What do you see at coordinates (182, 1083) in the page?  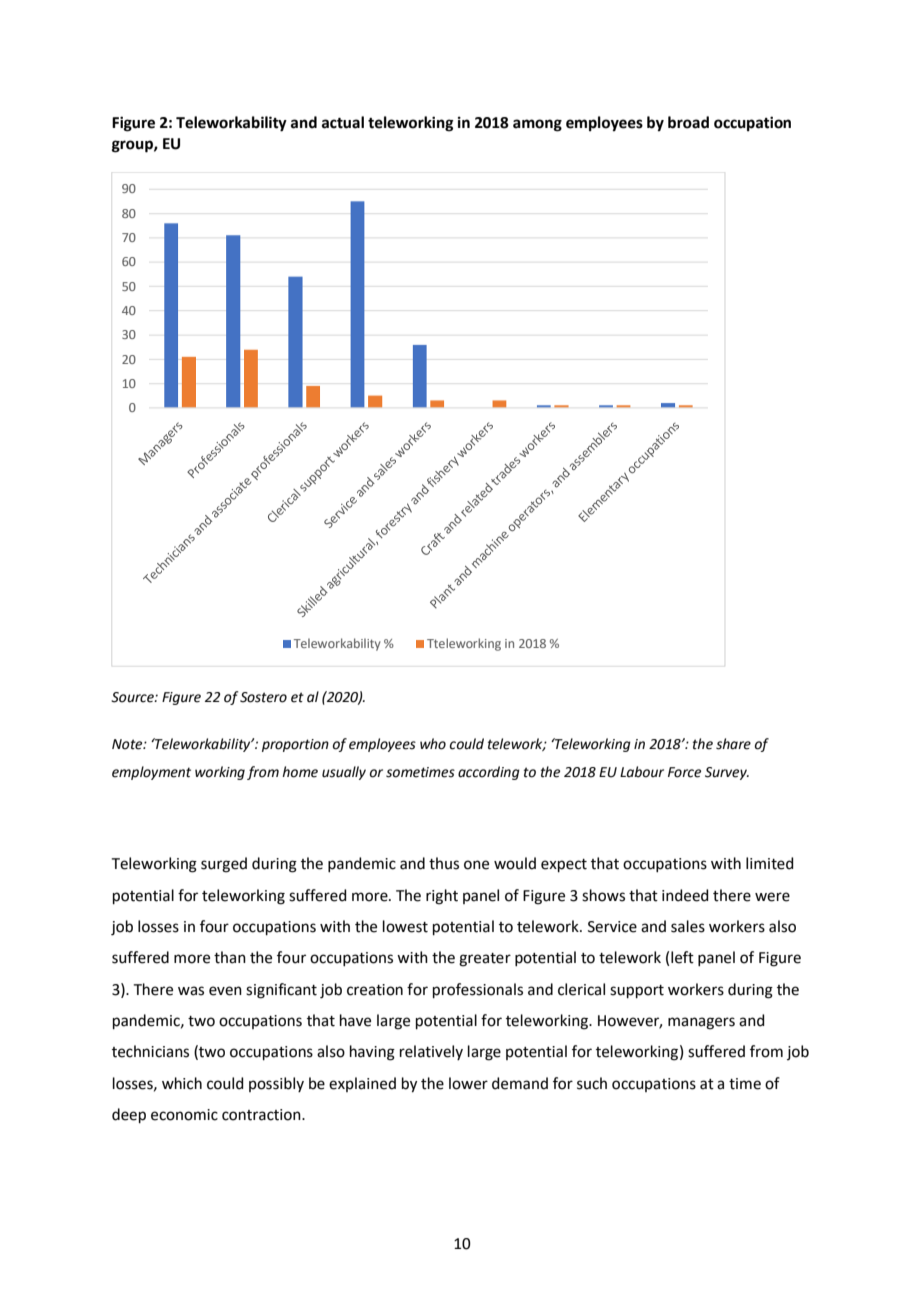 I see `which` at bounding box center [182, 1083].
